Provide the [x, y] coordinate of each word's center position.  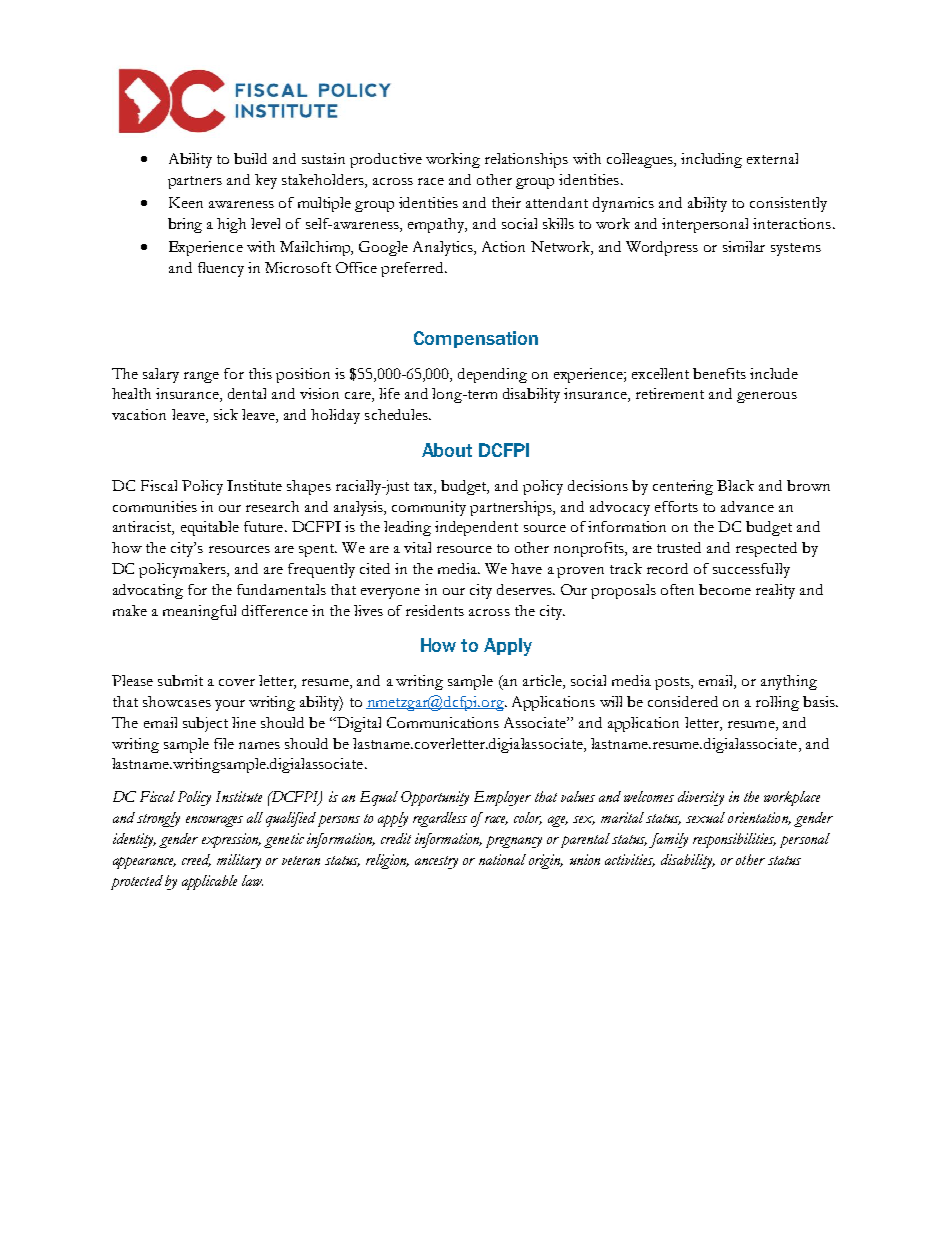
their [506, 202]
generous [767, 397]
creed [196, 860]
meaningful [199, 612]
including [711, 160]
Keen [186, 202]
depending [492, 375]
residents [435, 610]
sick [226, 414]
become [725, 589]
